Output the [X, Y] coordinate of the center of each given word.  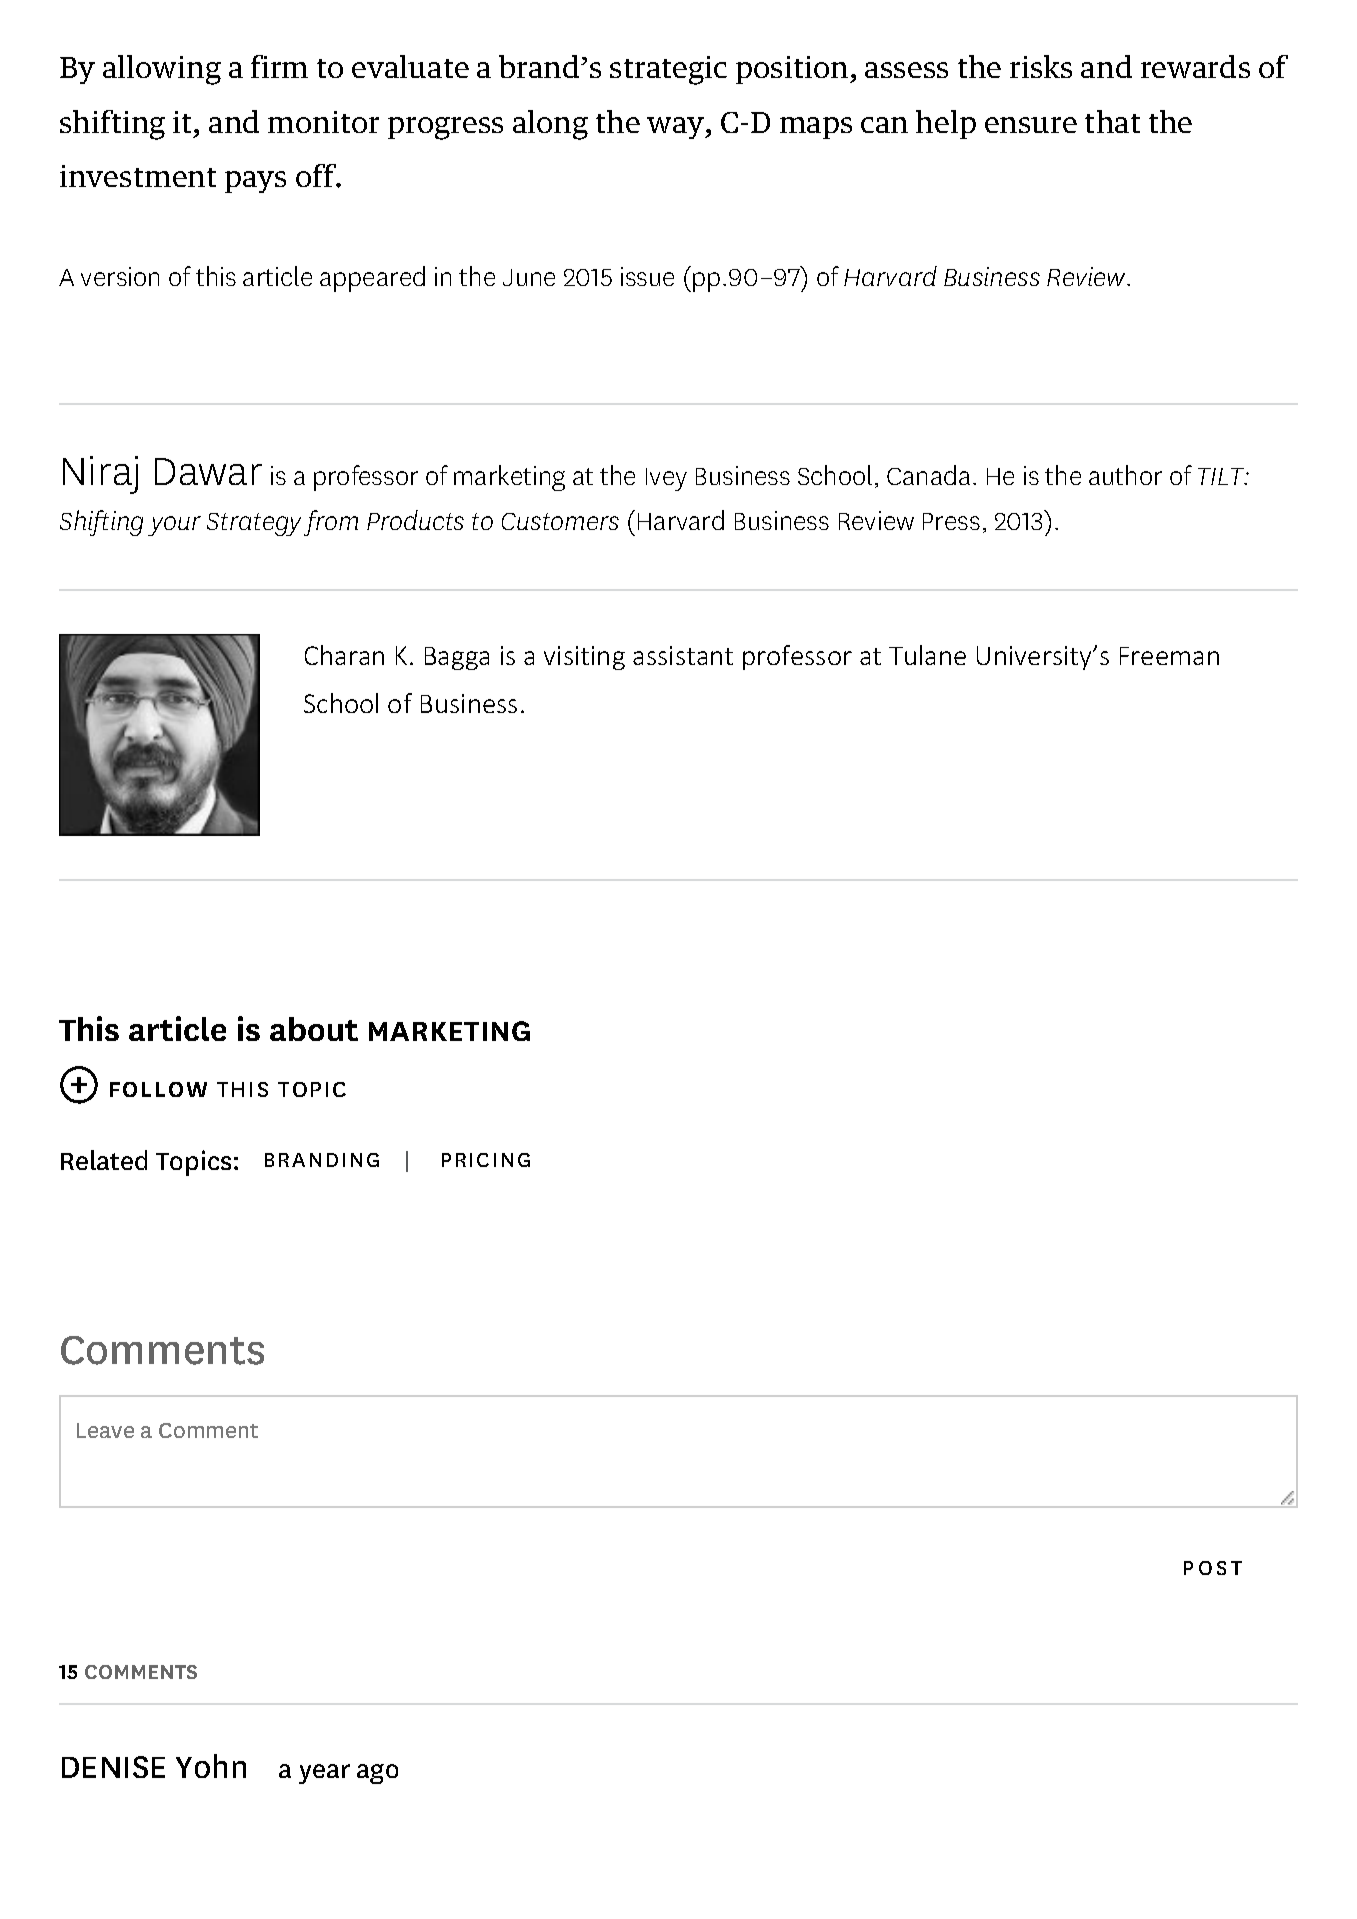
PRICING [486, 1160]
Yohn [211, 1766]
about [314, 1029]
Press [951, 521]
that [1112, 121]
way [677, 128]
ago [377, 1774]
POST [1213, 1568]
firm [279, 66]
